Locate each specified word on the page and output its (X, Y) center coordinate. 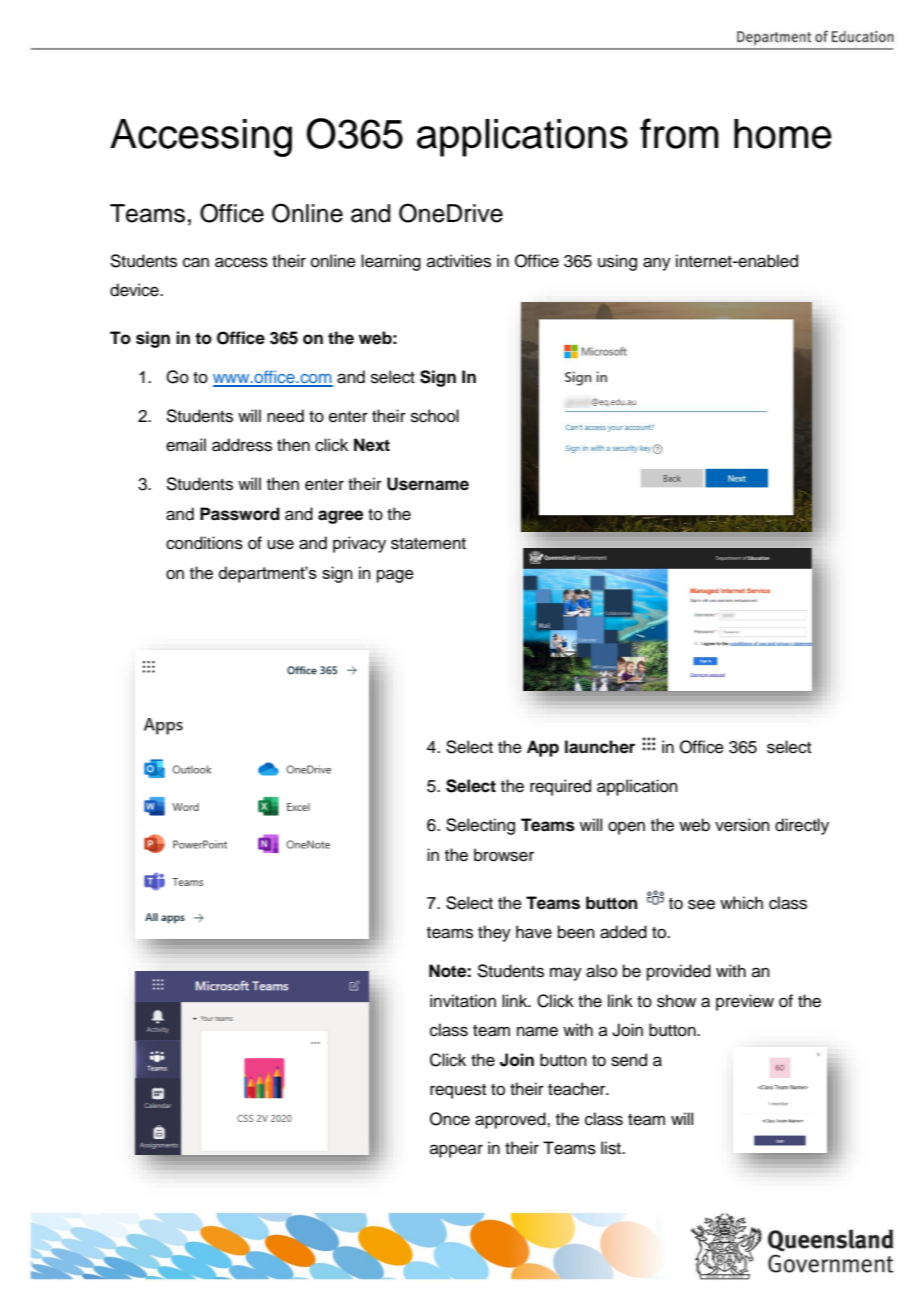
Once (450, 1119)
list (612, 1148)
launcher (600, 747)
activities (459, 261)
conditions (204, 543)
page (395, 576)
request (458, 1091)
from (679, 133)
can (196, 262)
